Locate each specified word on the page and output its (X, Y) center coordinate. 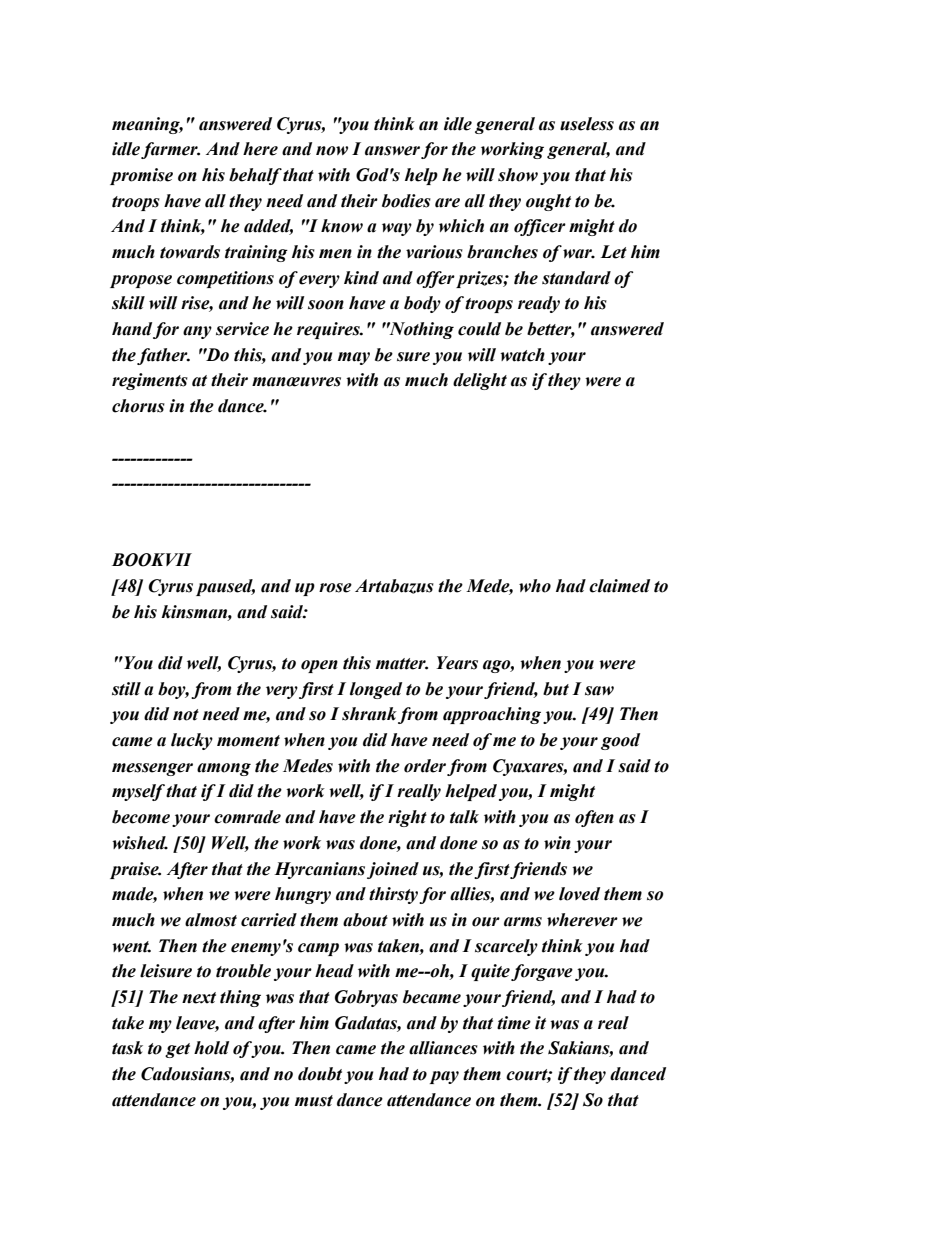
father (163, 356)
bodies (406, 201)
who (535, 586)
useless (587, 124)
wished (140, 843)
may (354, 358)
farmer (170, 150)
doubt (320, 1074)
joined (393, 870)
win (557, 843)
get (177, 1050)
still (126, 689)
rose (335, 588)
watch (522, 355)
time (514, 1023)
